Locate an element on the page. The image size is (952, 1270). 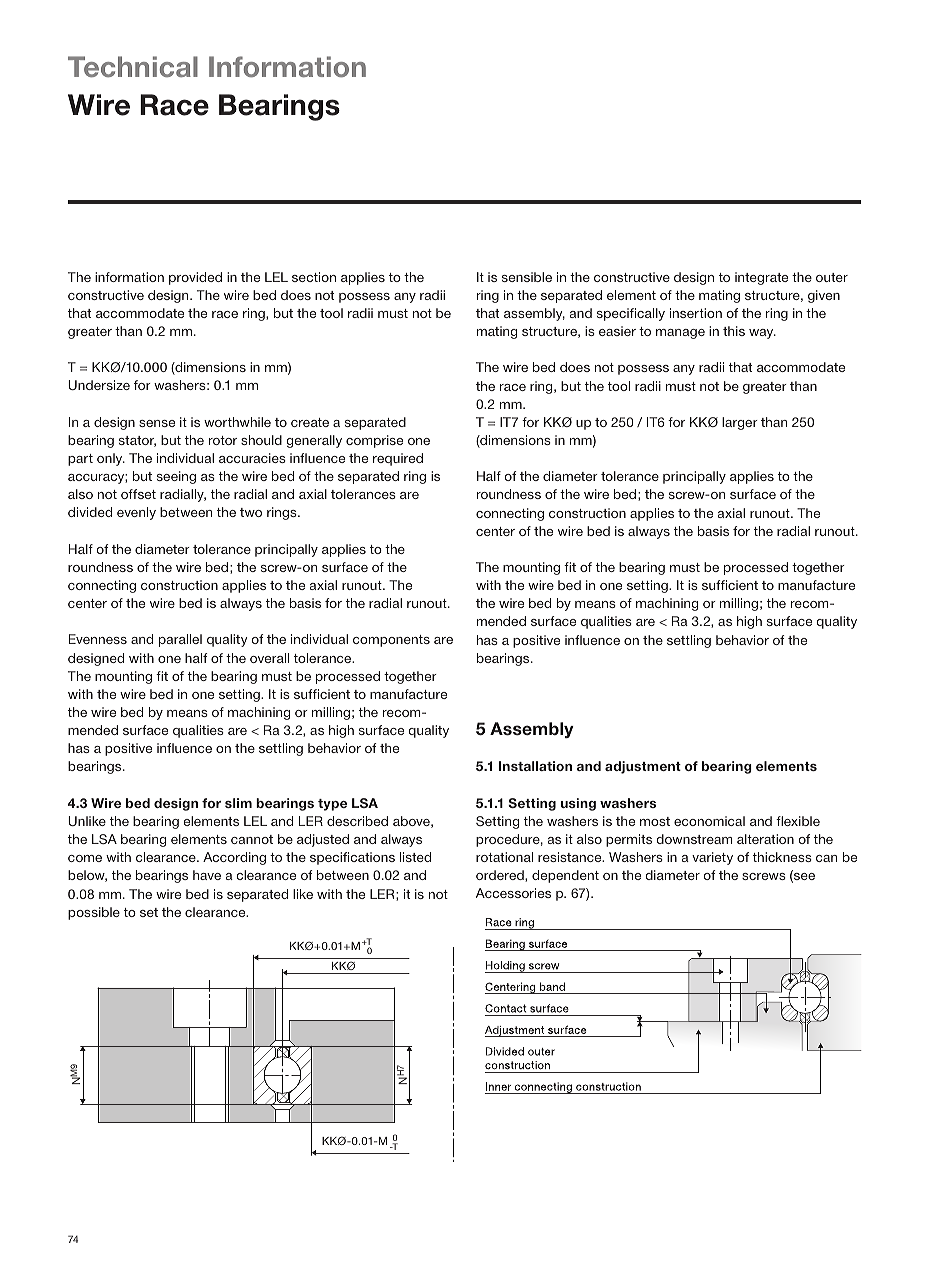
Technical is located at coordinates (133, 66).
